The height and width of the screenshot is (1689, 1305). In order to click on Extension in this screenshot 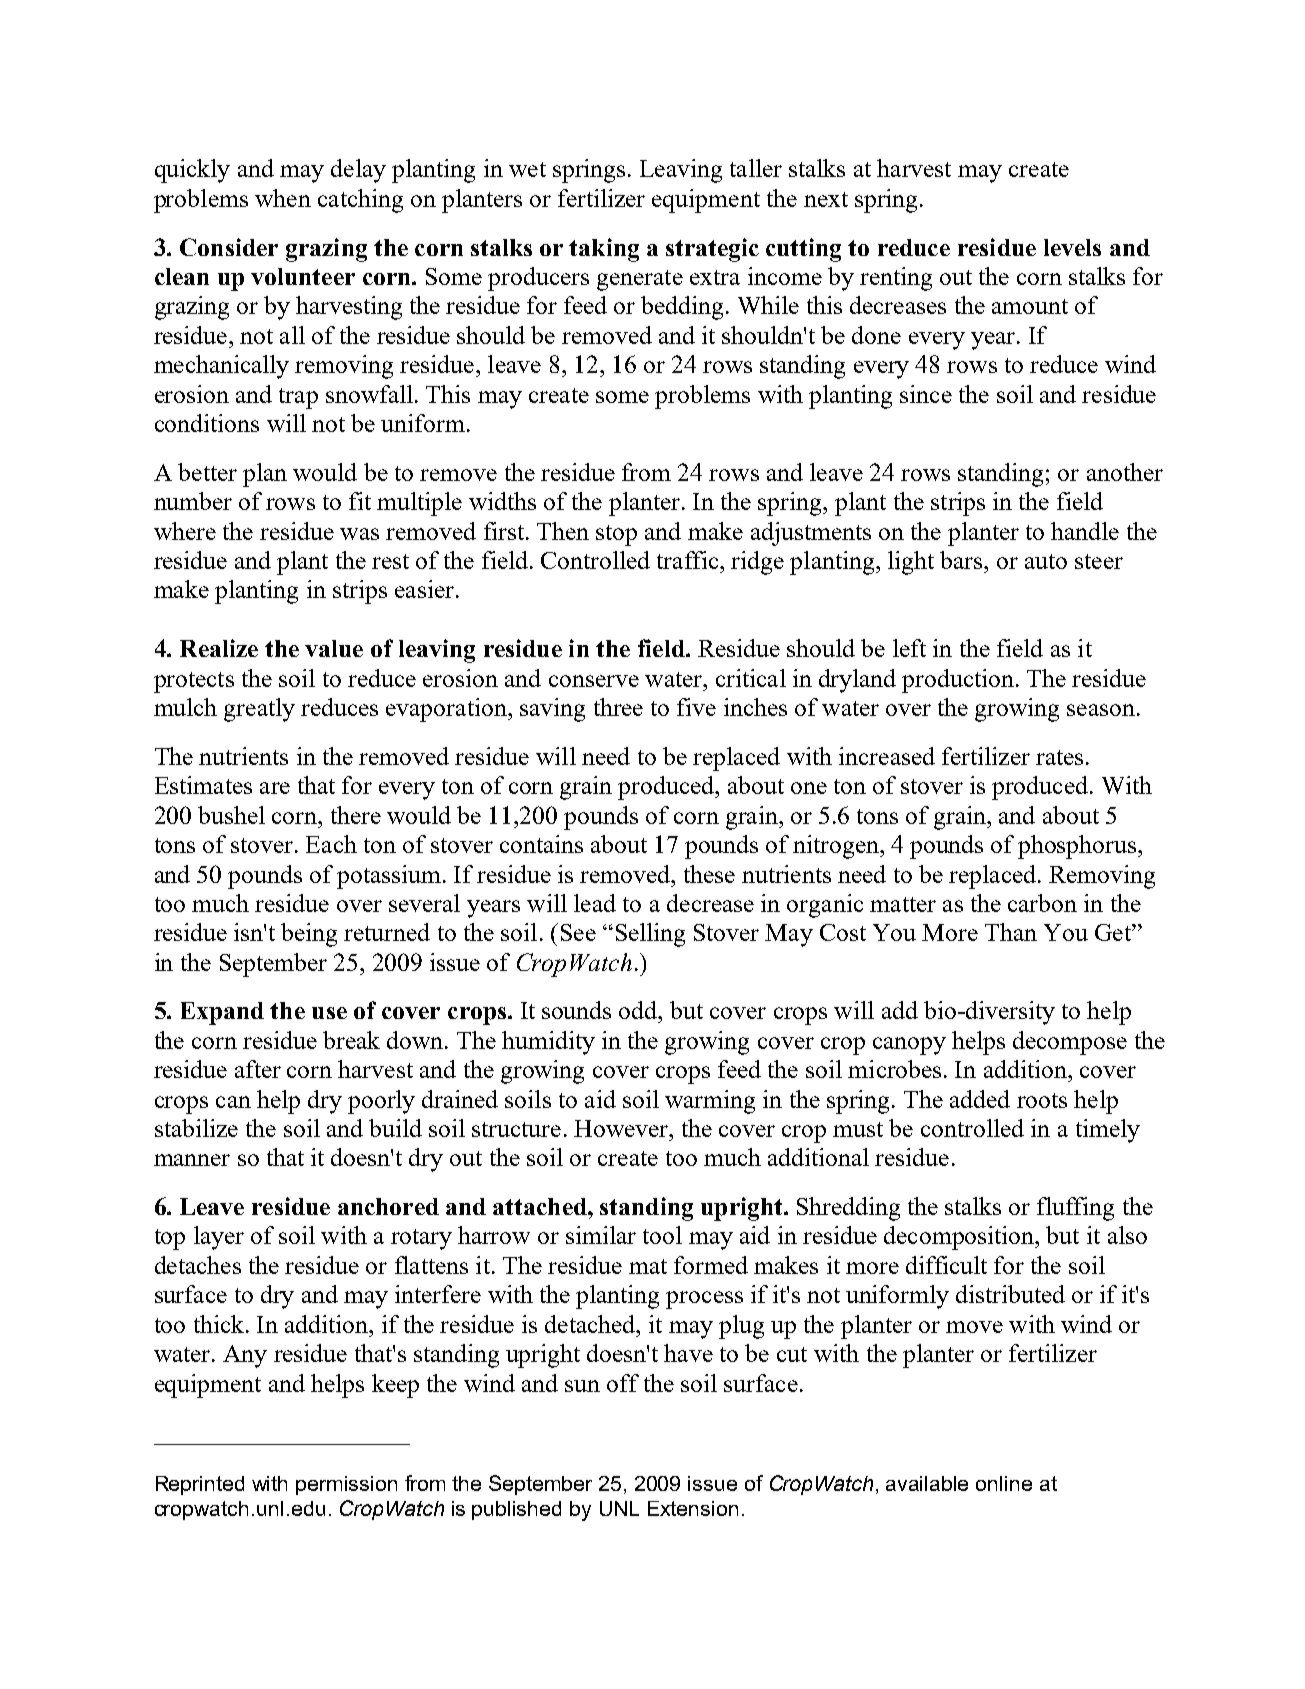, I will do `click(693, 1508)`.
